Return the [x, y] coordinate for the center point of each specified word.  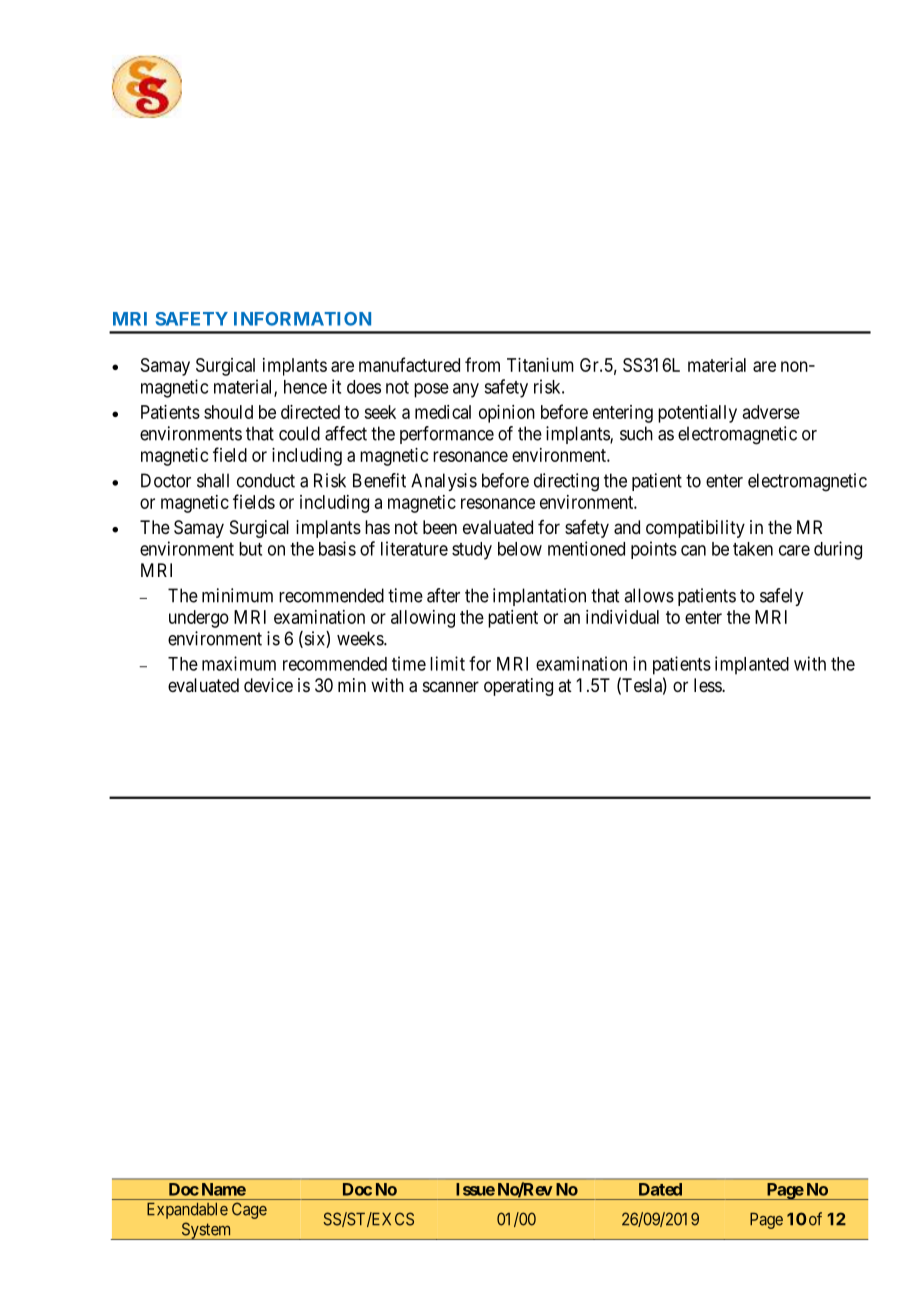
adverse [771, 412]
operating [518, 687]
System [206, 1231]
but [250, 549]
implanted [752, 665]
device [268, 685]
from [482, 364]
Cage [249, 1210]
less [708, 685]
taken [753, 549]
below [520, 549]
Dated [660, 1189]
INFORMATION [302, 319]
